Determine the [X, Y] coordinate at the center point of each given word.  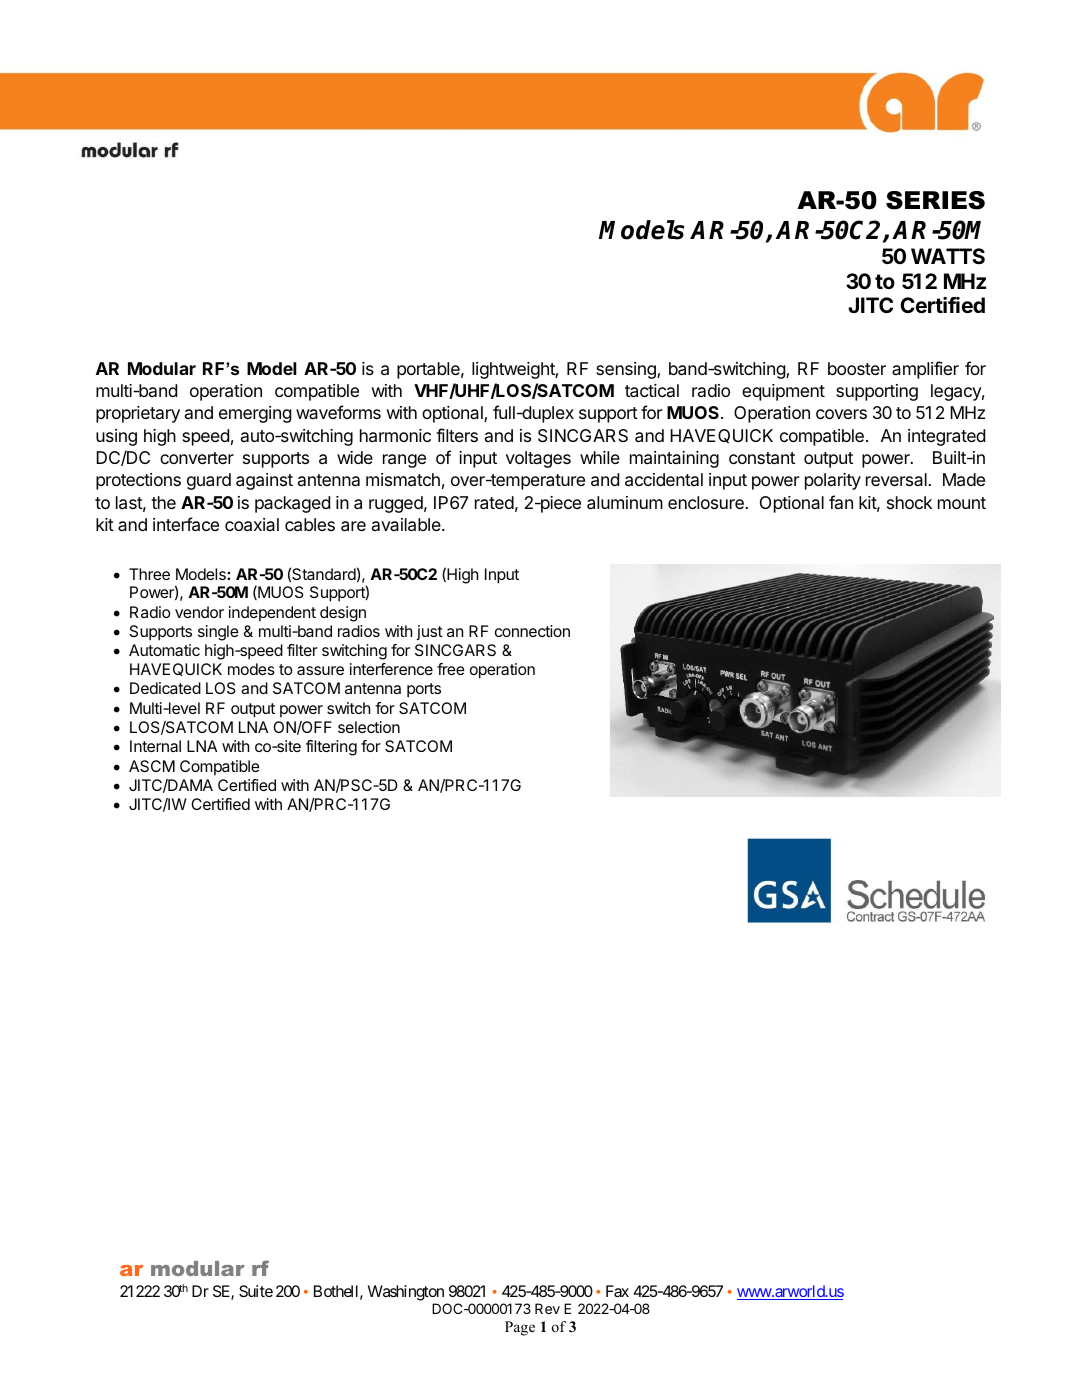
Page [520, 1328]
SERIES [935, 200]
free [451, 669]
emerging [255, 414]
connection [532, 631]
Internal [155, 746]
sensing [627, 370]
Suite [256, 1291]
